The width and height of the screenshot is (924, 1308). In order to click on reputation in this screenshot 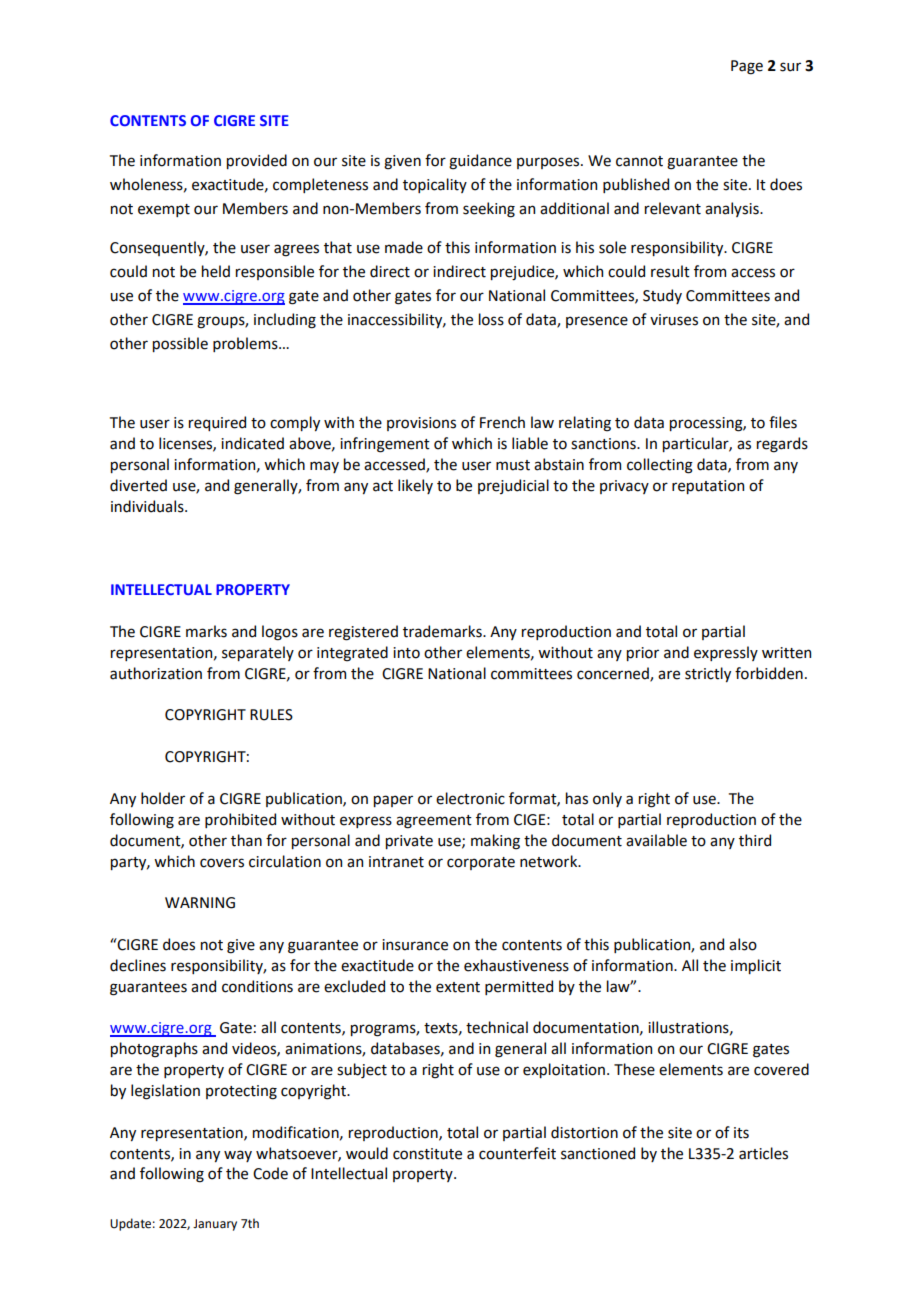, I will do `click(708, 487)`.
